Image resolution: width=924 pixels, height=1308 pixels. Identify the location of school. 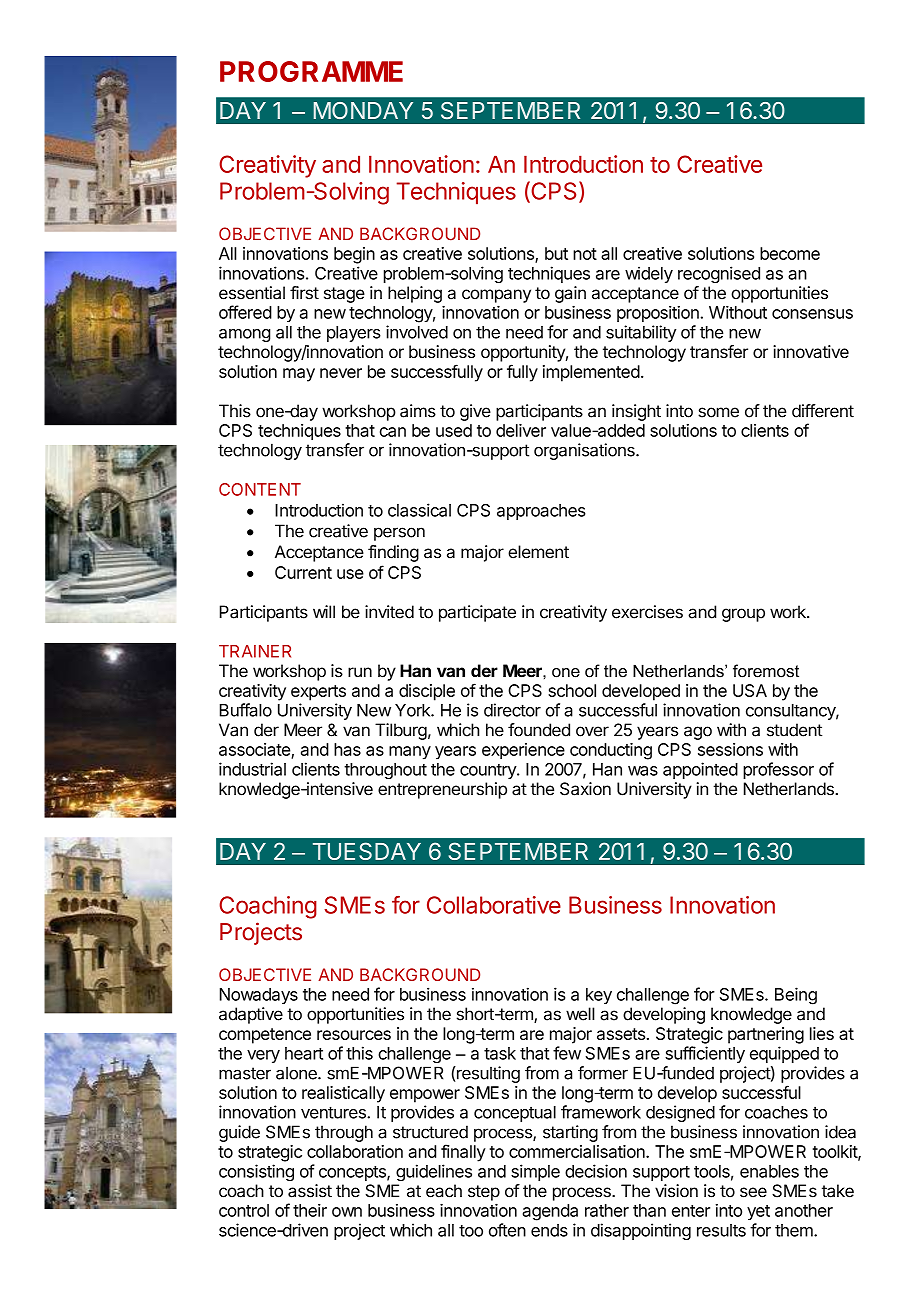
(572, 690).
